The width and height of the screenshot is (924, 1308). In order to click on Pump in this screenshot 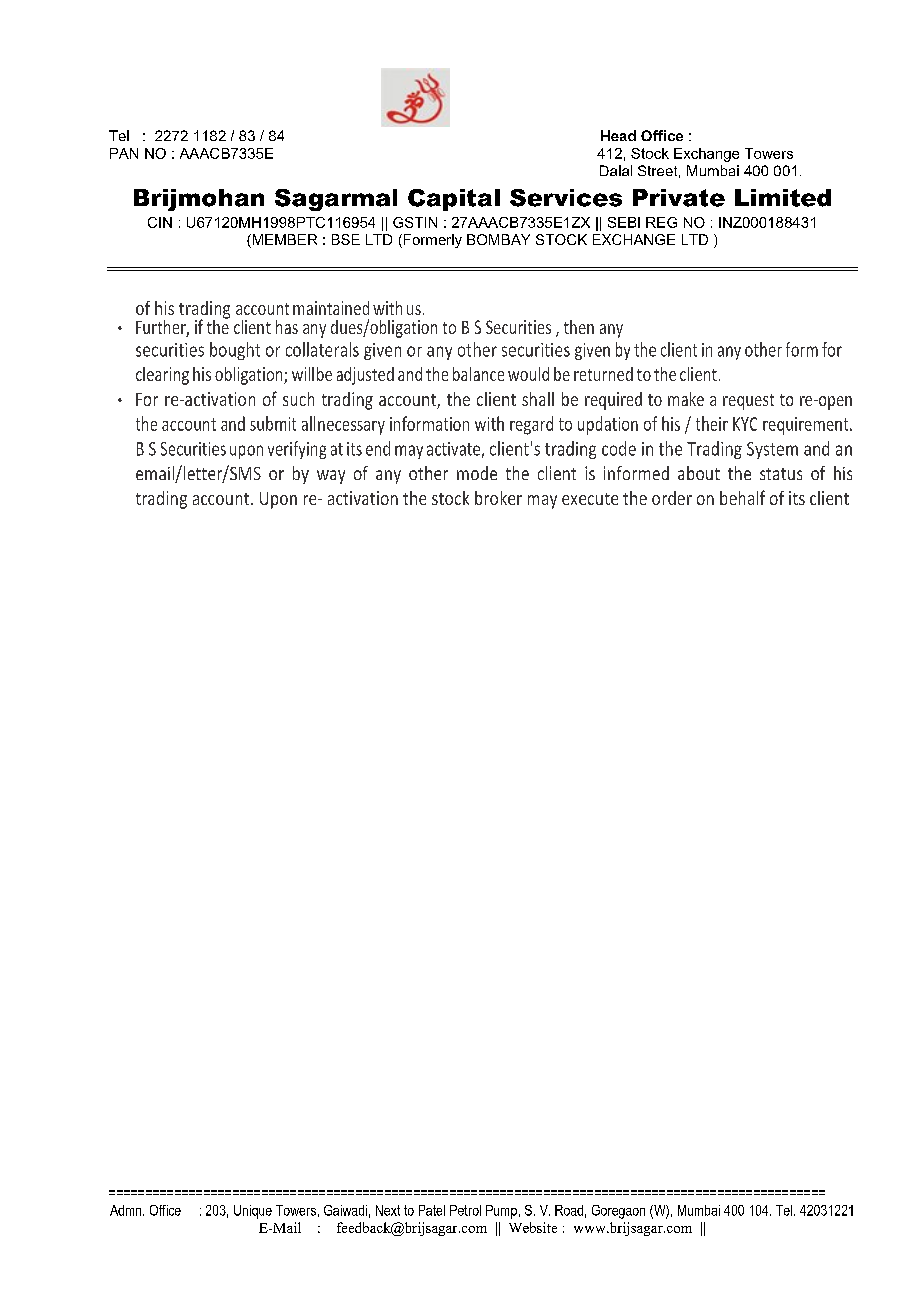, I will do `click(501, 1212)`.
